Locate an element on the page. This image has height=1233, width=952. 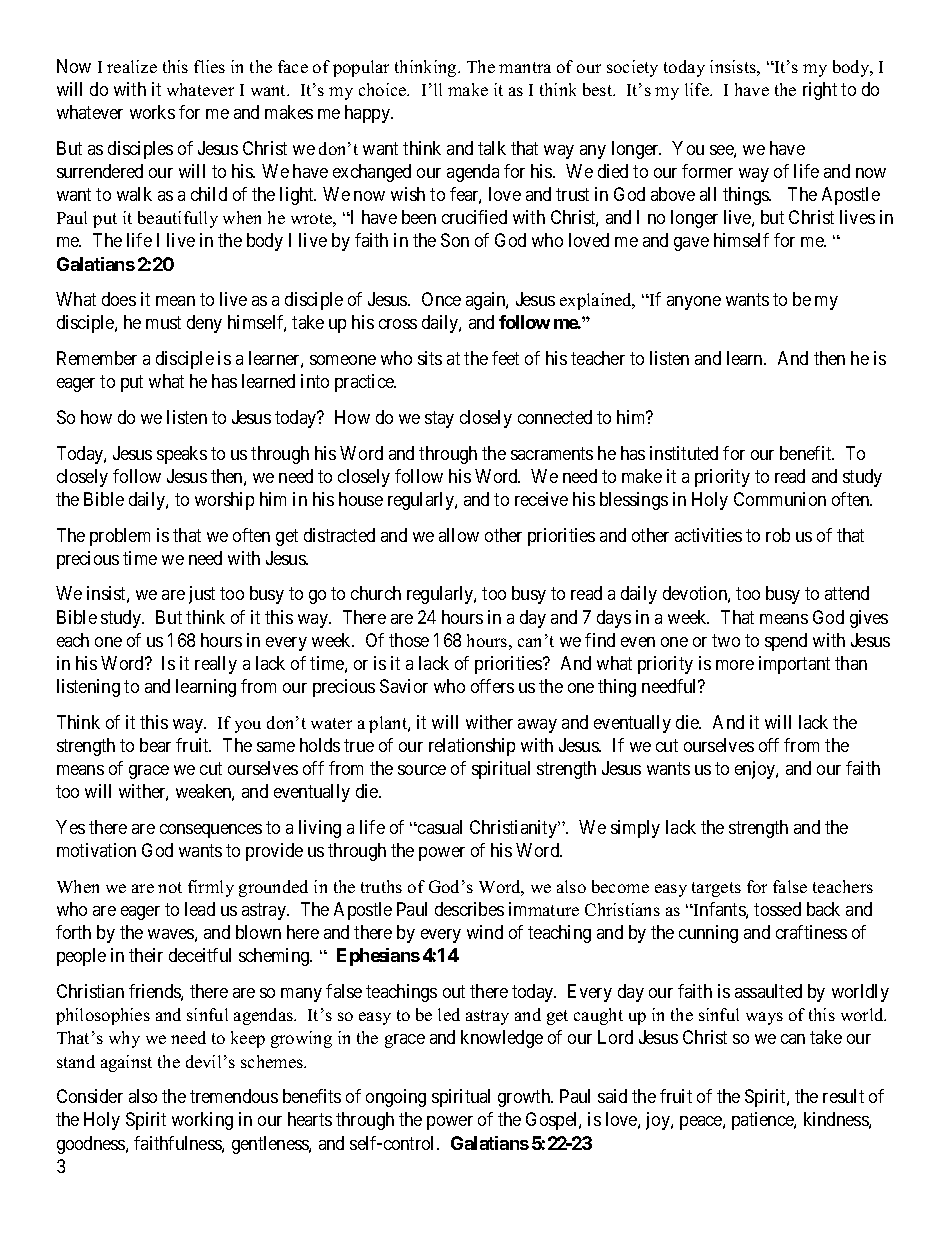
growth is located at coordinates (525, 1098).
